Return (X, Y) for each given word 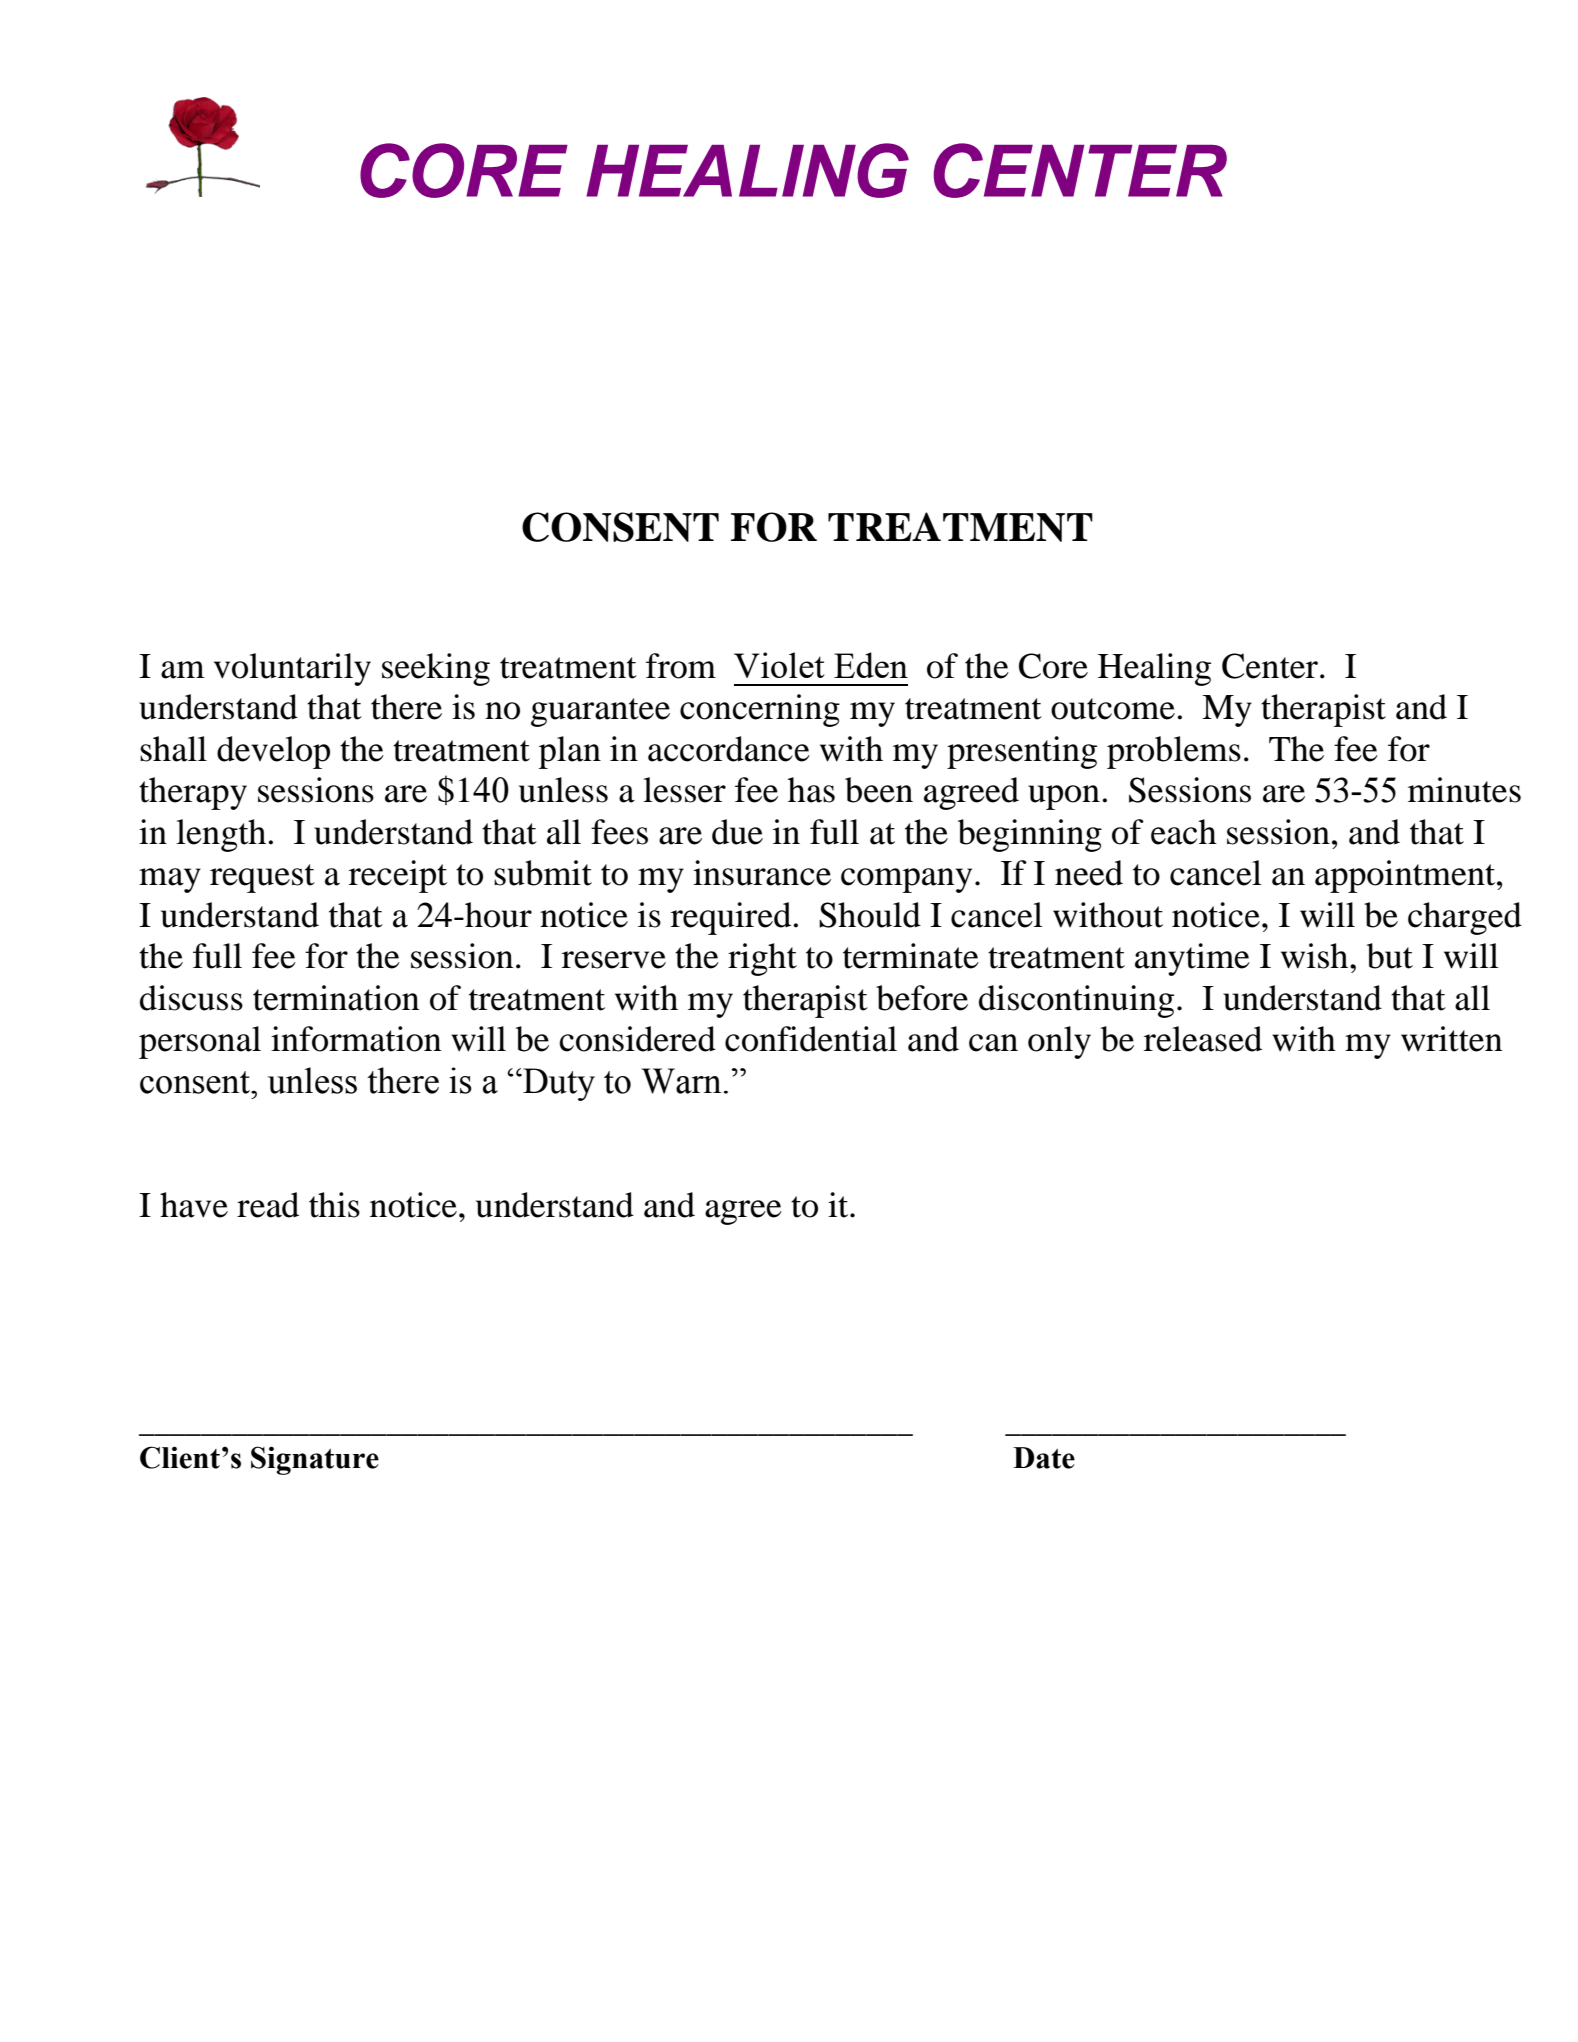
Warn (681, 1081)
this (334, 1205)
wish (1316, 956)
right (762, 959)
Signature (315, 1460)
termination (336, 998)
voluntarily (292, 669)
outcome (1113, 709)
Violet (779, 665)
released (1203, 1039)
